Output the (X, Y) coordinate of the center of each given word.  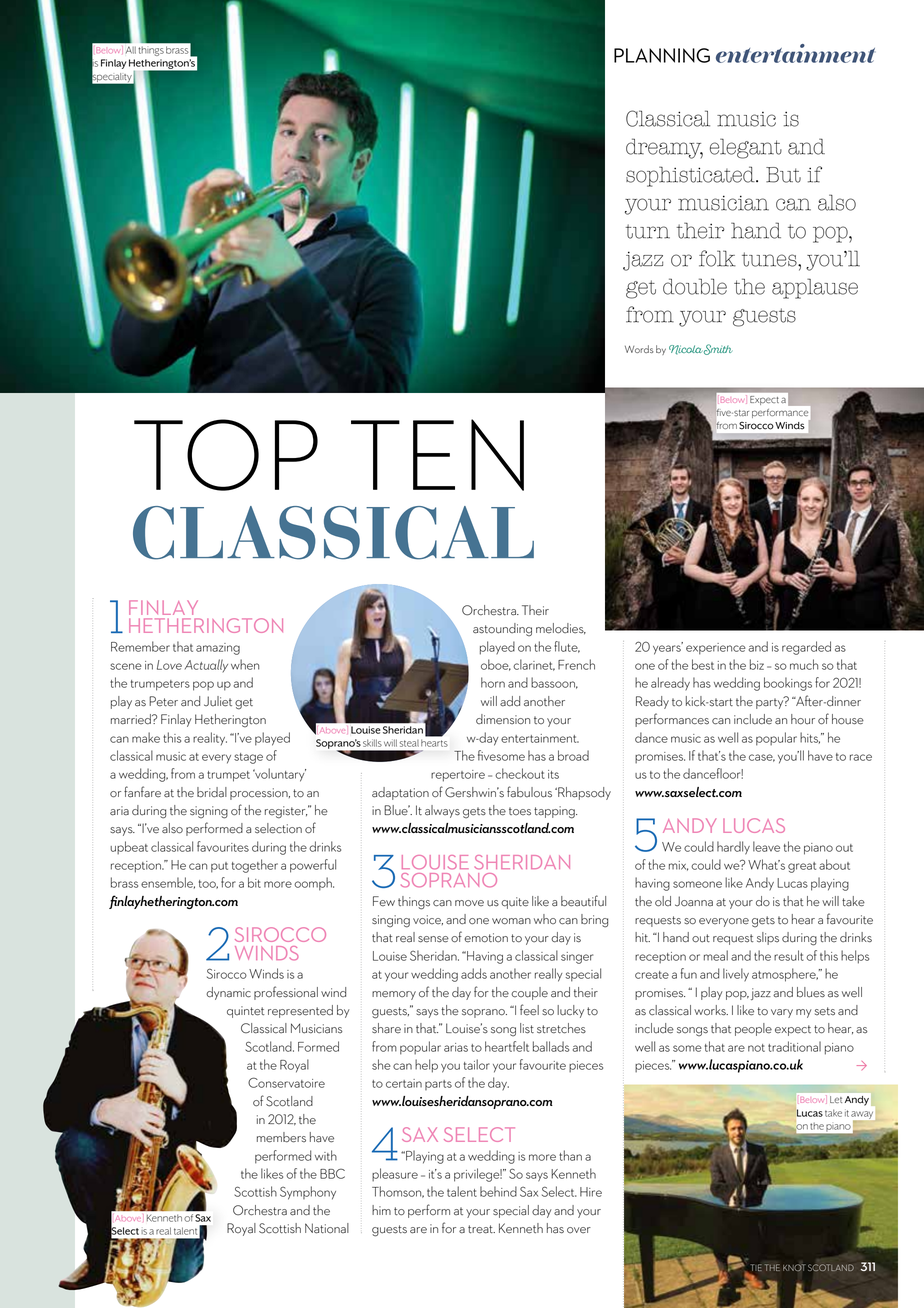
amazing (218, 649)
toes (520, 811)
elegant (746, 148)
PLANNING (662, 55)
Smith (718, 349)
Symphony (308, 1193)
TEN (437, 455)
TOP (226, 455)
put (219, 867)
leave (766, 846)
